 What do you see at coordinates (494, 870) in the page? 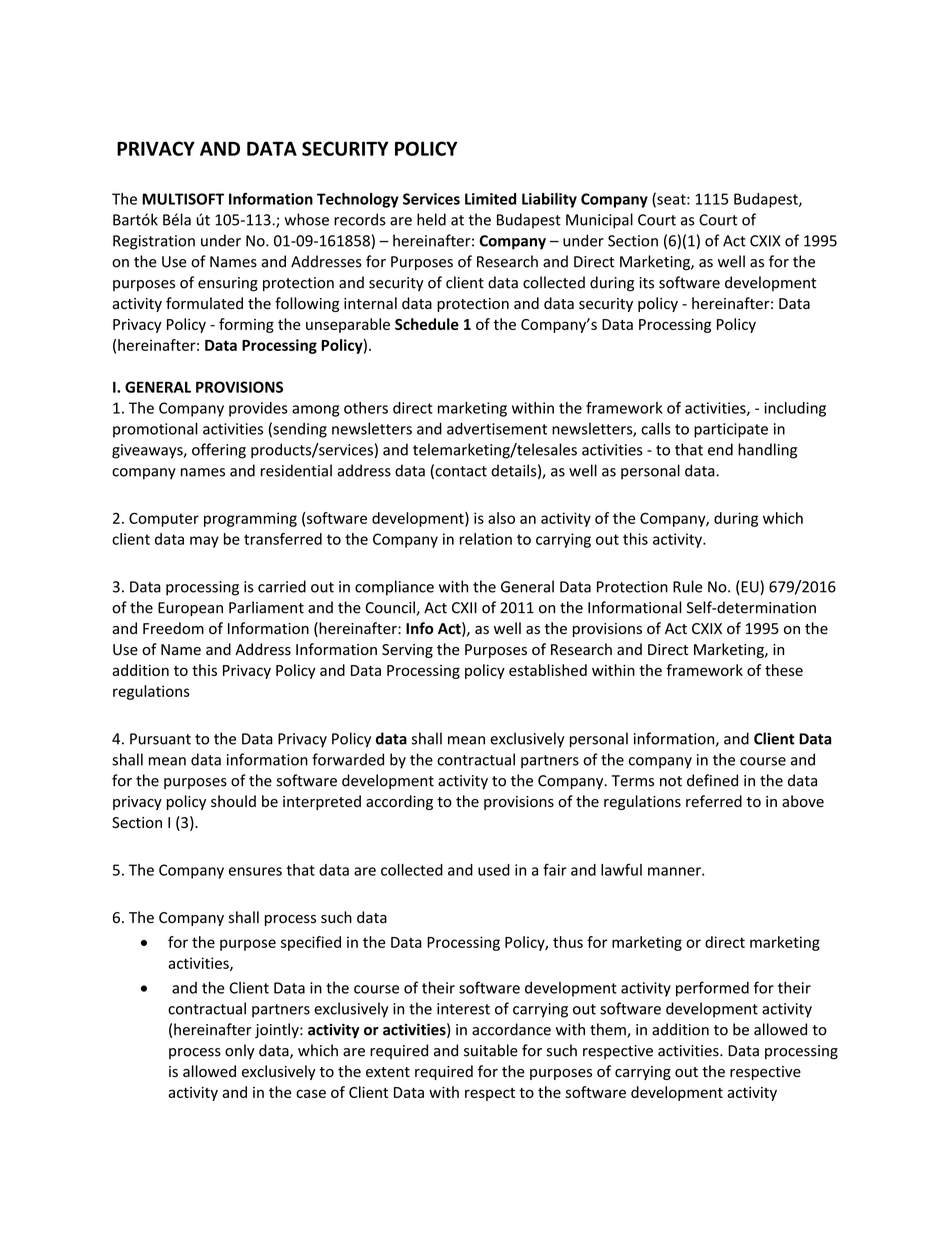
I see `used` at bounding box center [494, 870].
